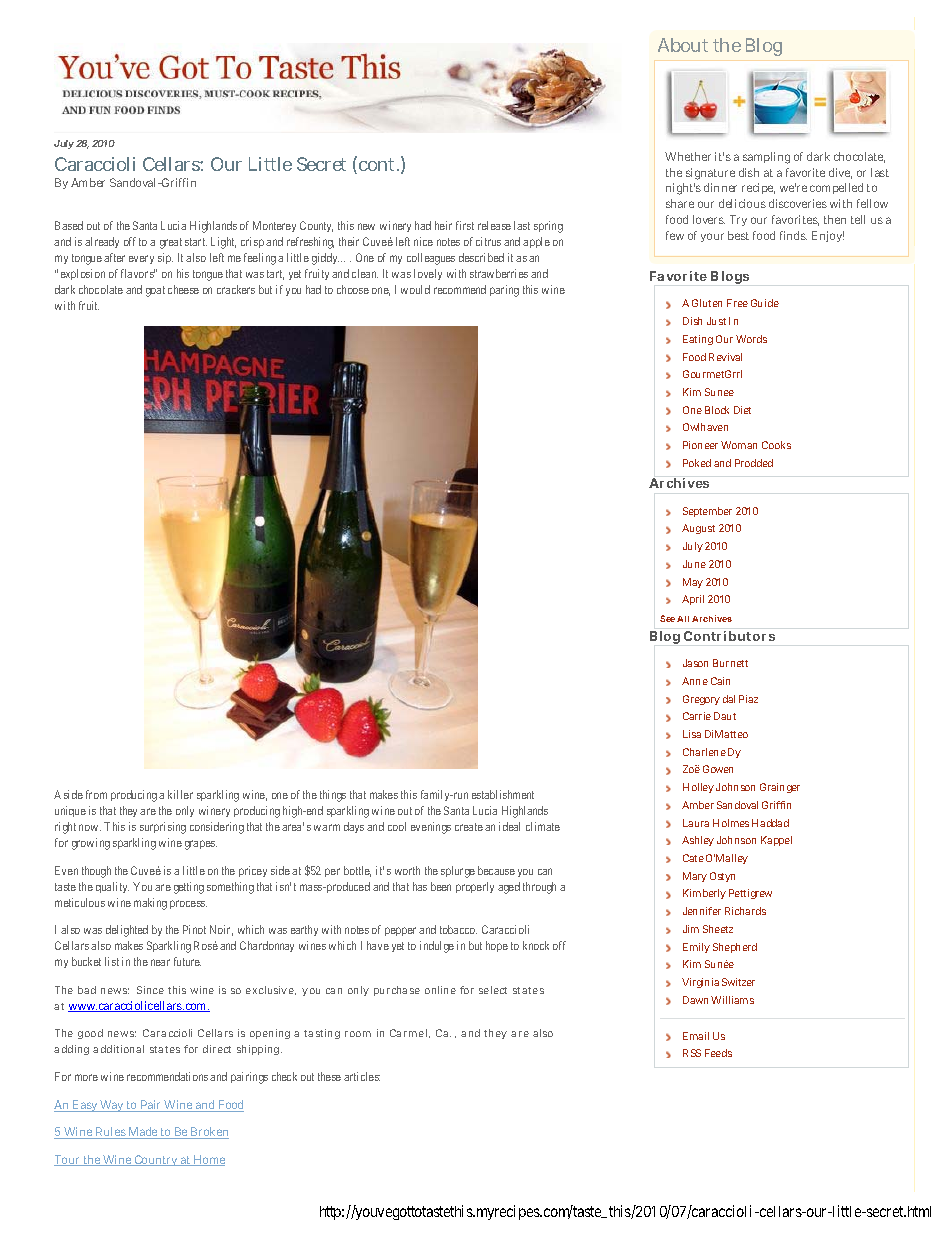  Describe the element at coordinates (465, 225) in the document. I see `first` at that location.
